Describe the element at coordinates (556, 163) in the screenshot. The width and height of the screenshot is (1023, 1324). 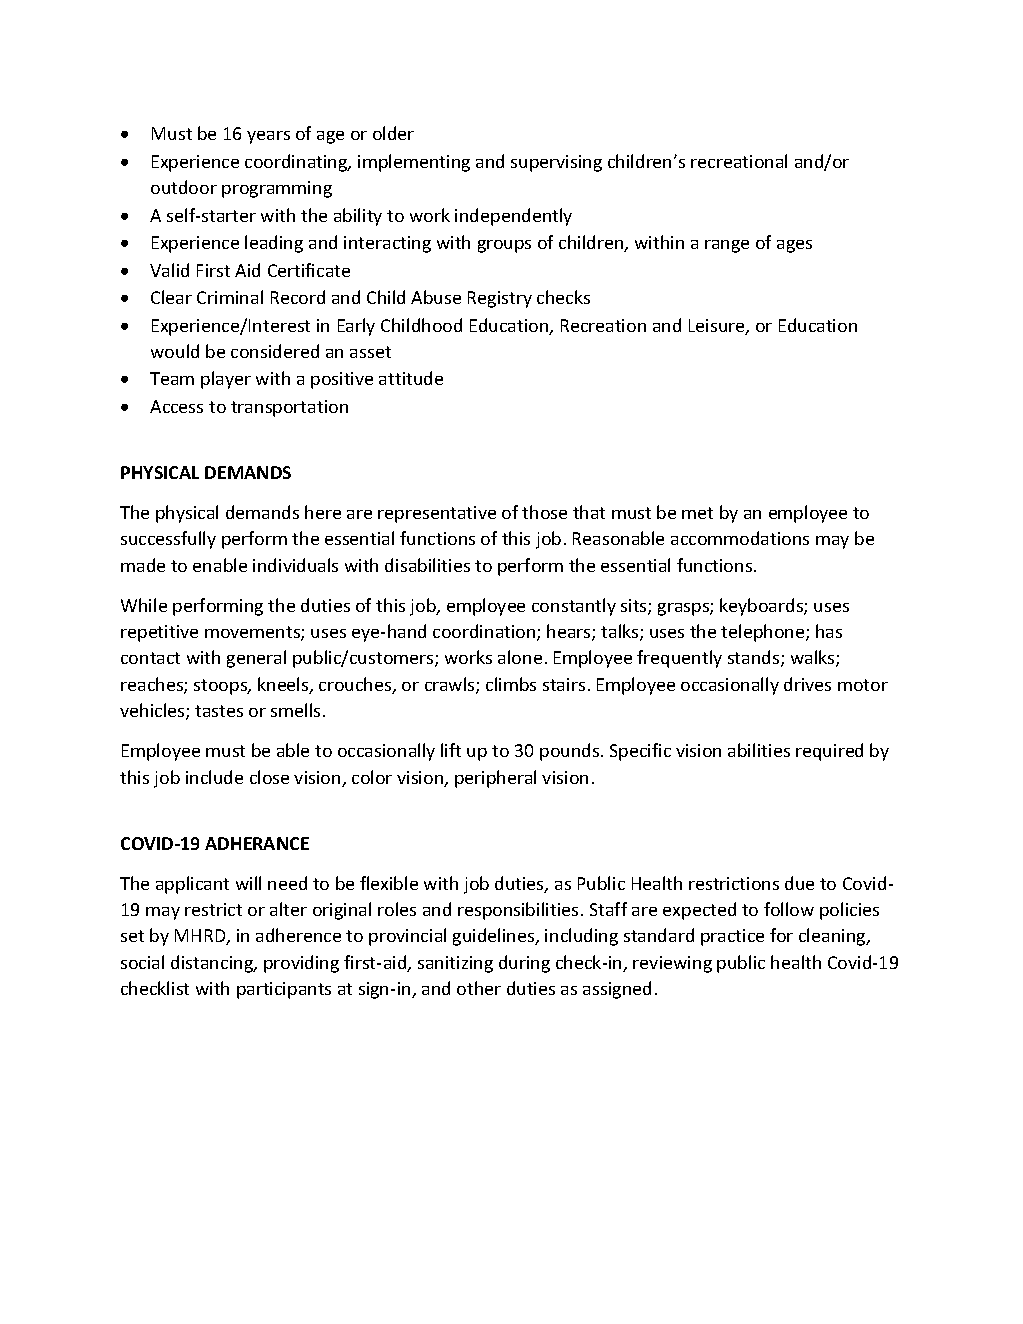
I see `supervising` at that location.
